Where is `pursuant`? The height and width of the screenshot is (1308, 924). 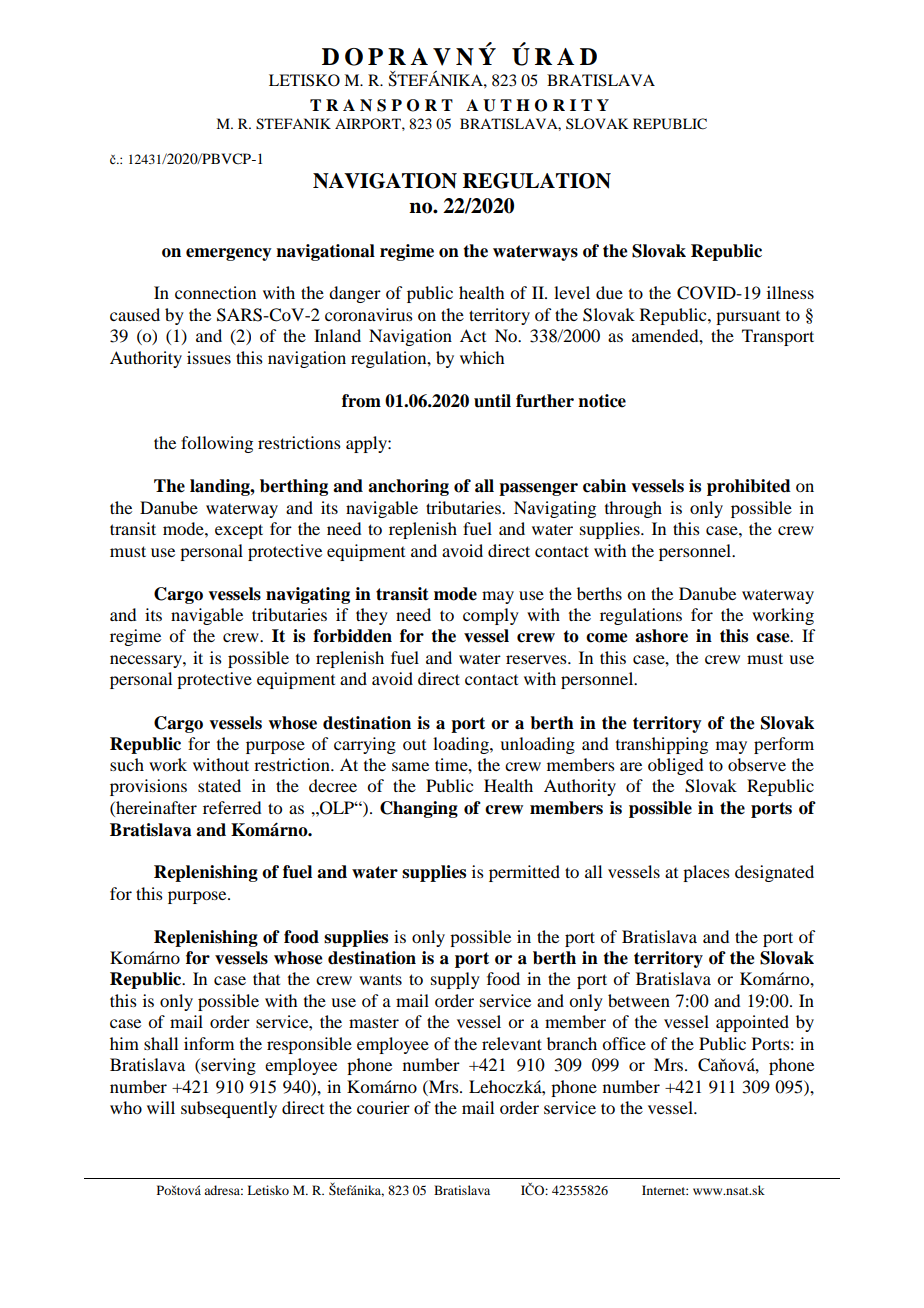 pursuant is located at coordinates (748, 318).
